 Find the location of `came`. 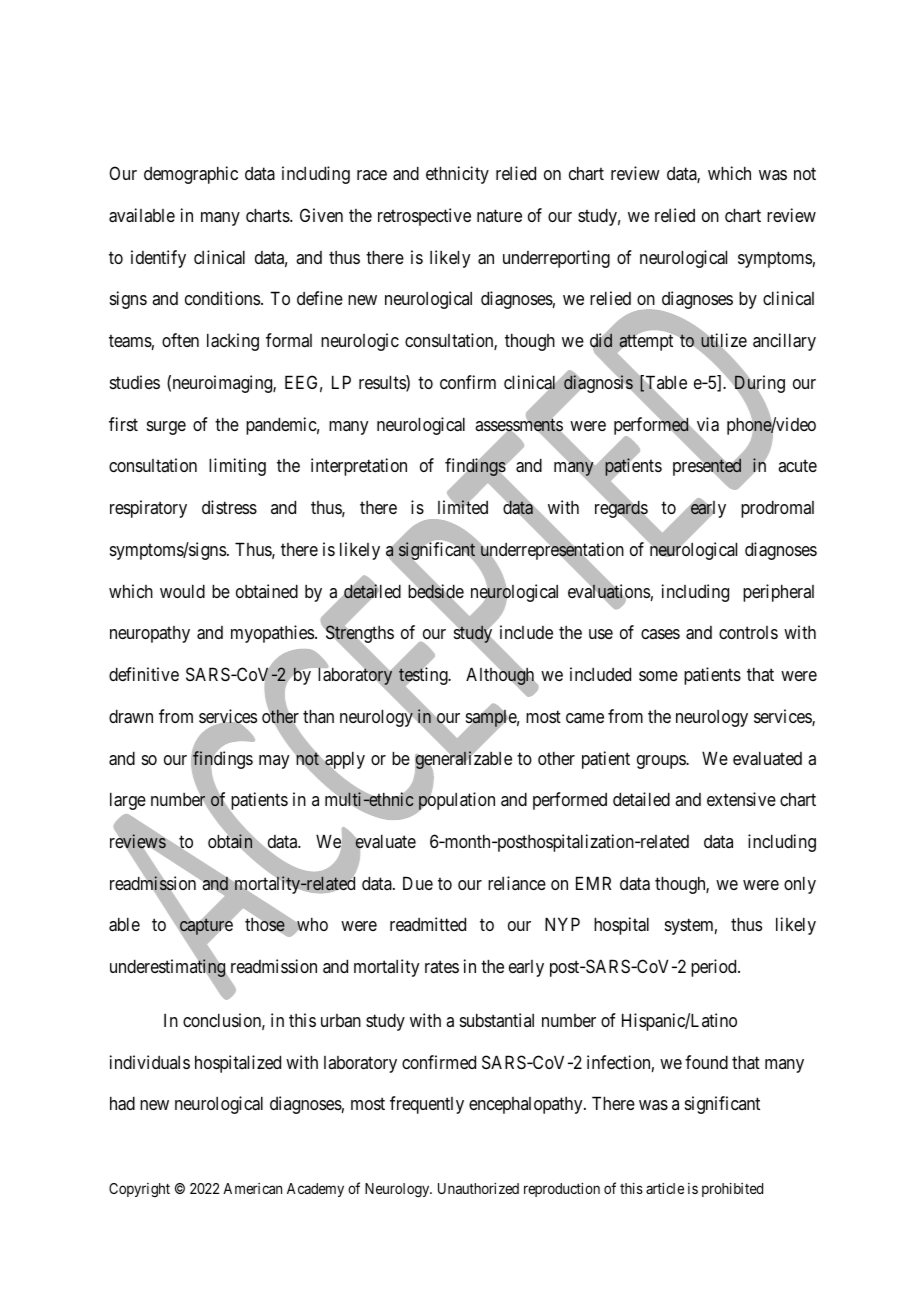

came is located at coordinates (585, 718).
